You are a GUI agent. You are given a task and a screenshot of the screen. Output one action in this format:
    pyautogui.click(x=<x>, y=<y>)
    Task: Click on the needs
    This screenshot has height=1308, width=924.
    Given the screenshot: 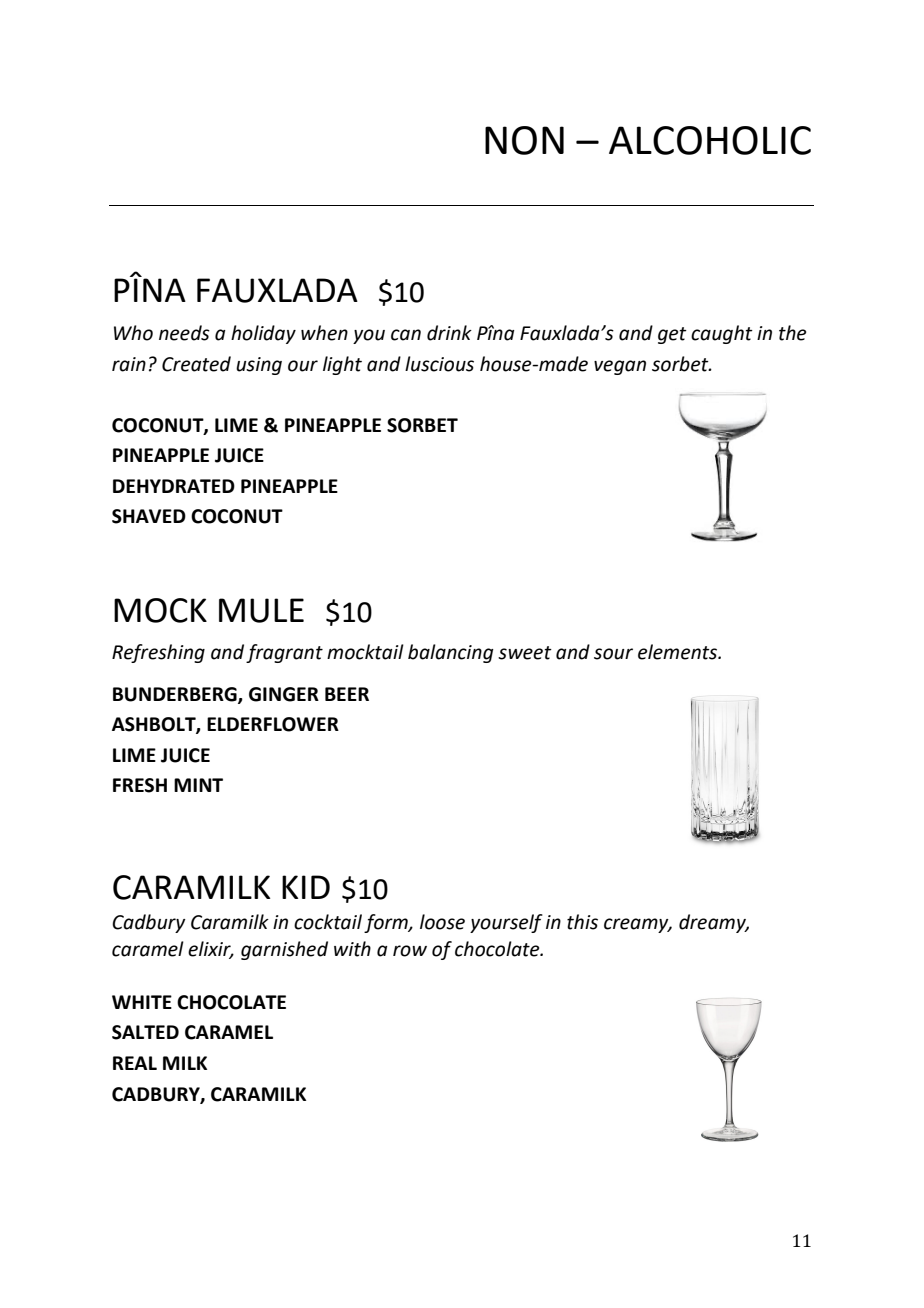 What is the action you would take?
    pyautogui.click(x=184, y=333)
